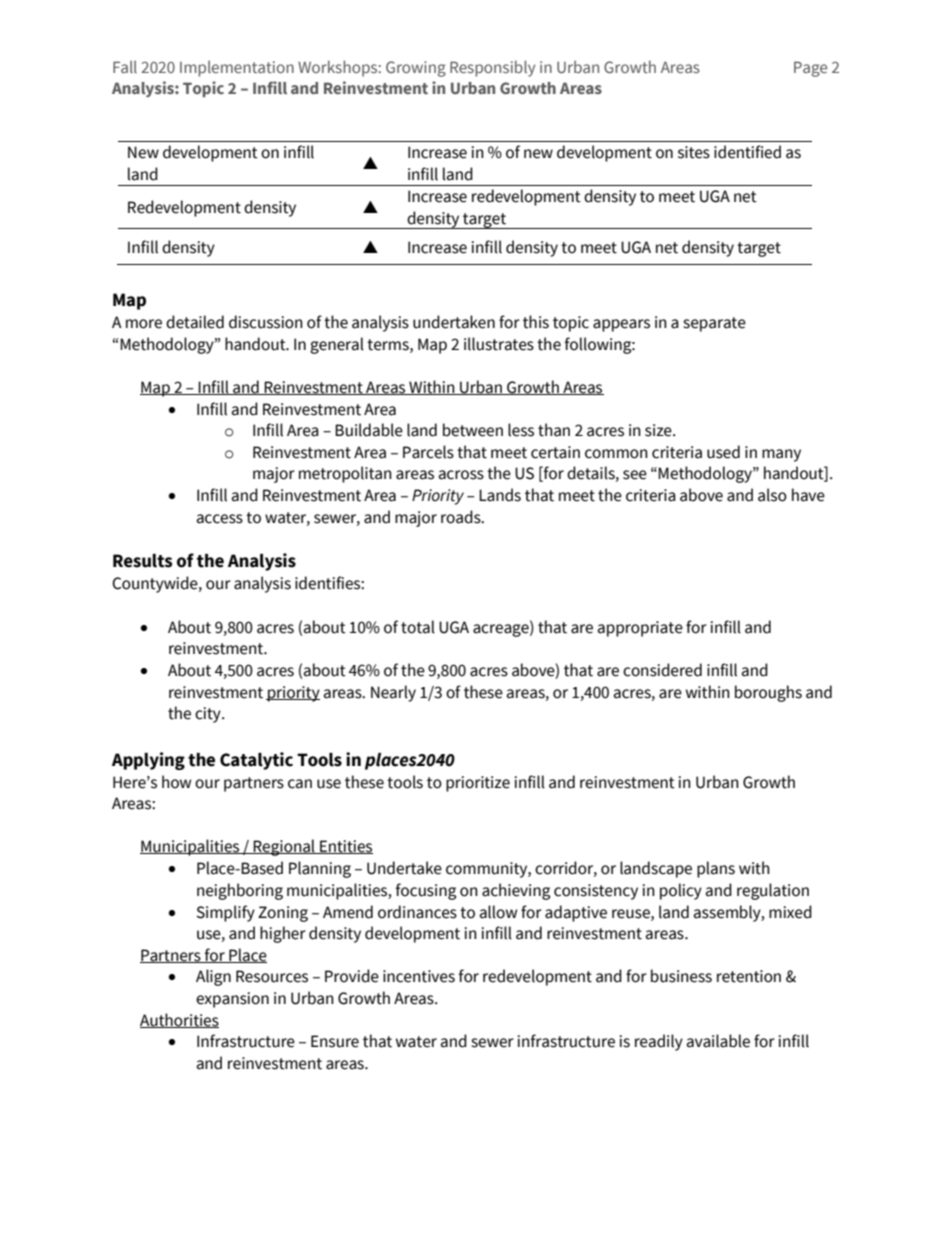  What do you see at coordinates (492, 68) in the image?
I see `Responsibly` at bounding box center [492, 68].
